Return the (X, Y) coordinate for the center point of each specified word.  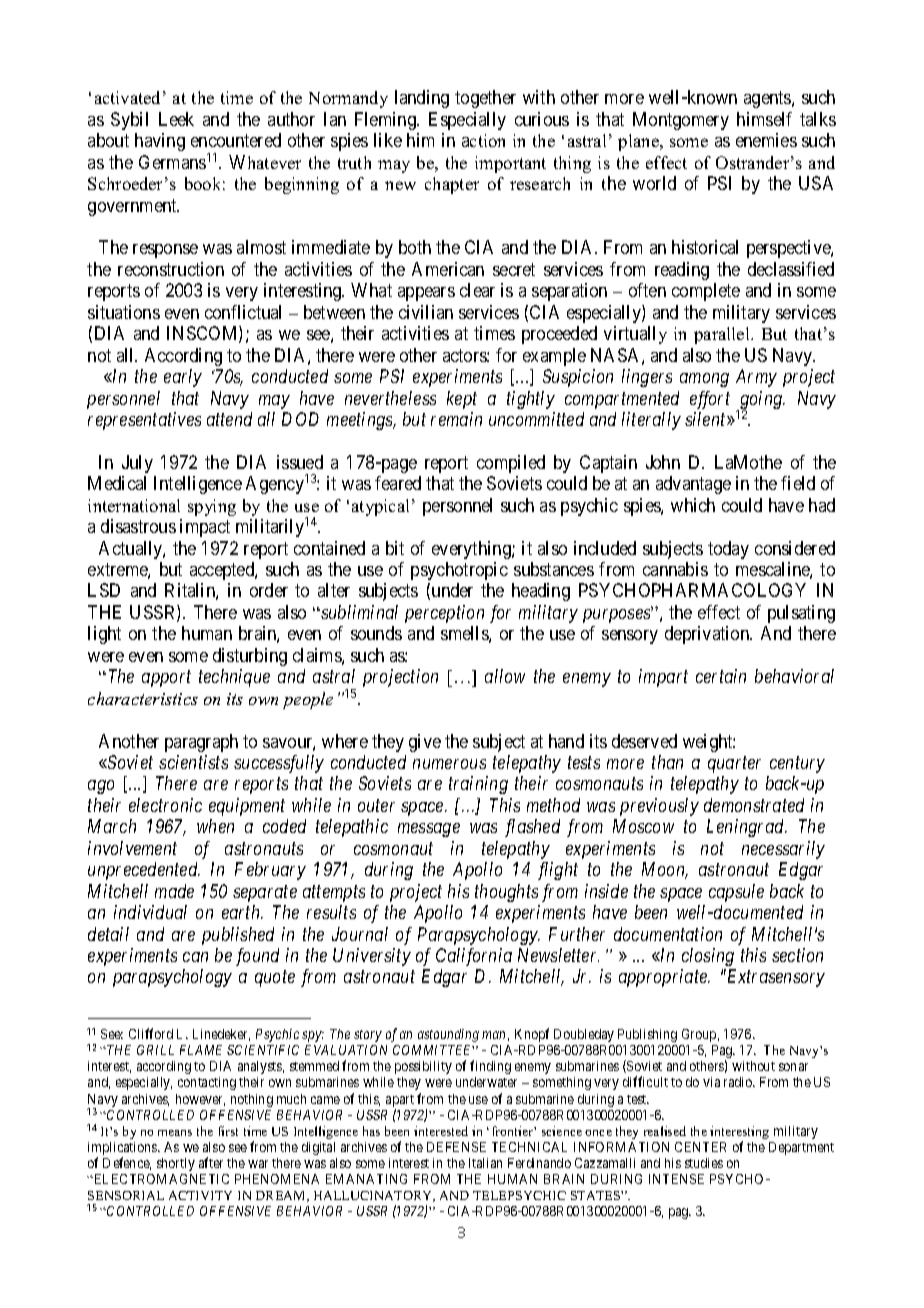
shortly (176, 1164)
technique (234, 678)
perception (444, 614)
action (483, 140)
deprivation (708, 635)
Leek (176, 119)
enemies (766, 140)
